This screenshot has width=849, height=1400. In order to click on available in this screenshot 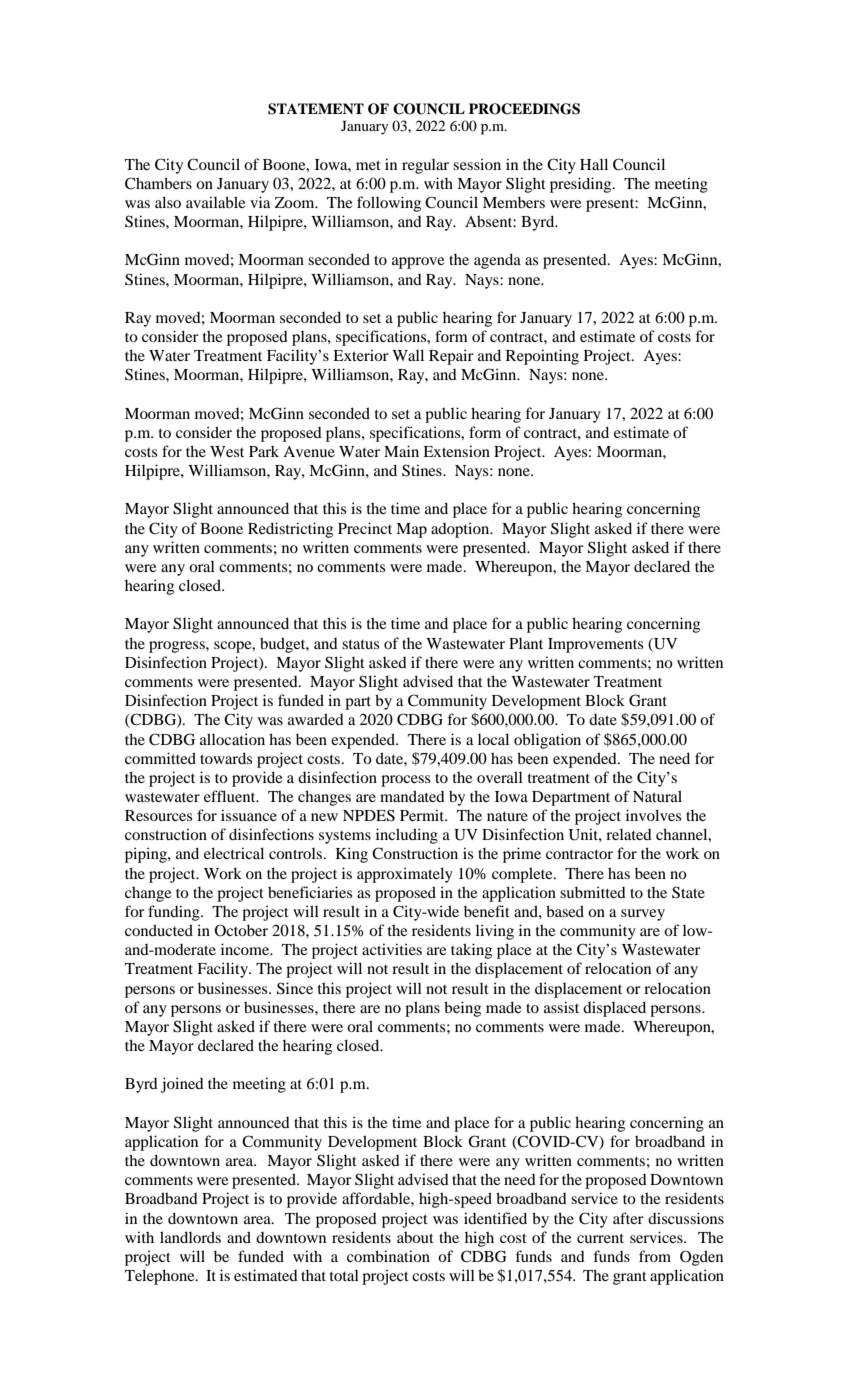, I will do `click(215, 202)`.
